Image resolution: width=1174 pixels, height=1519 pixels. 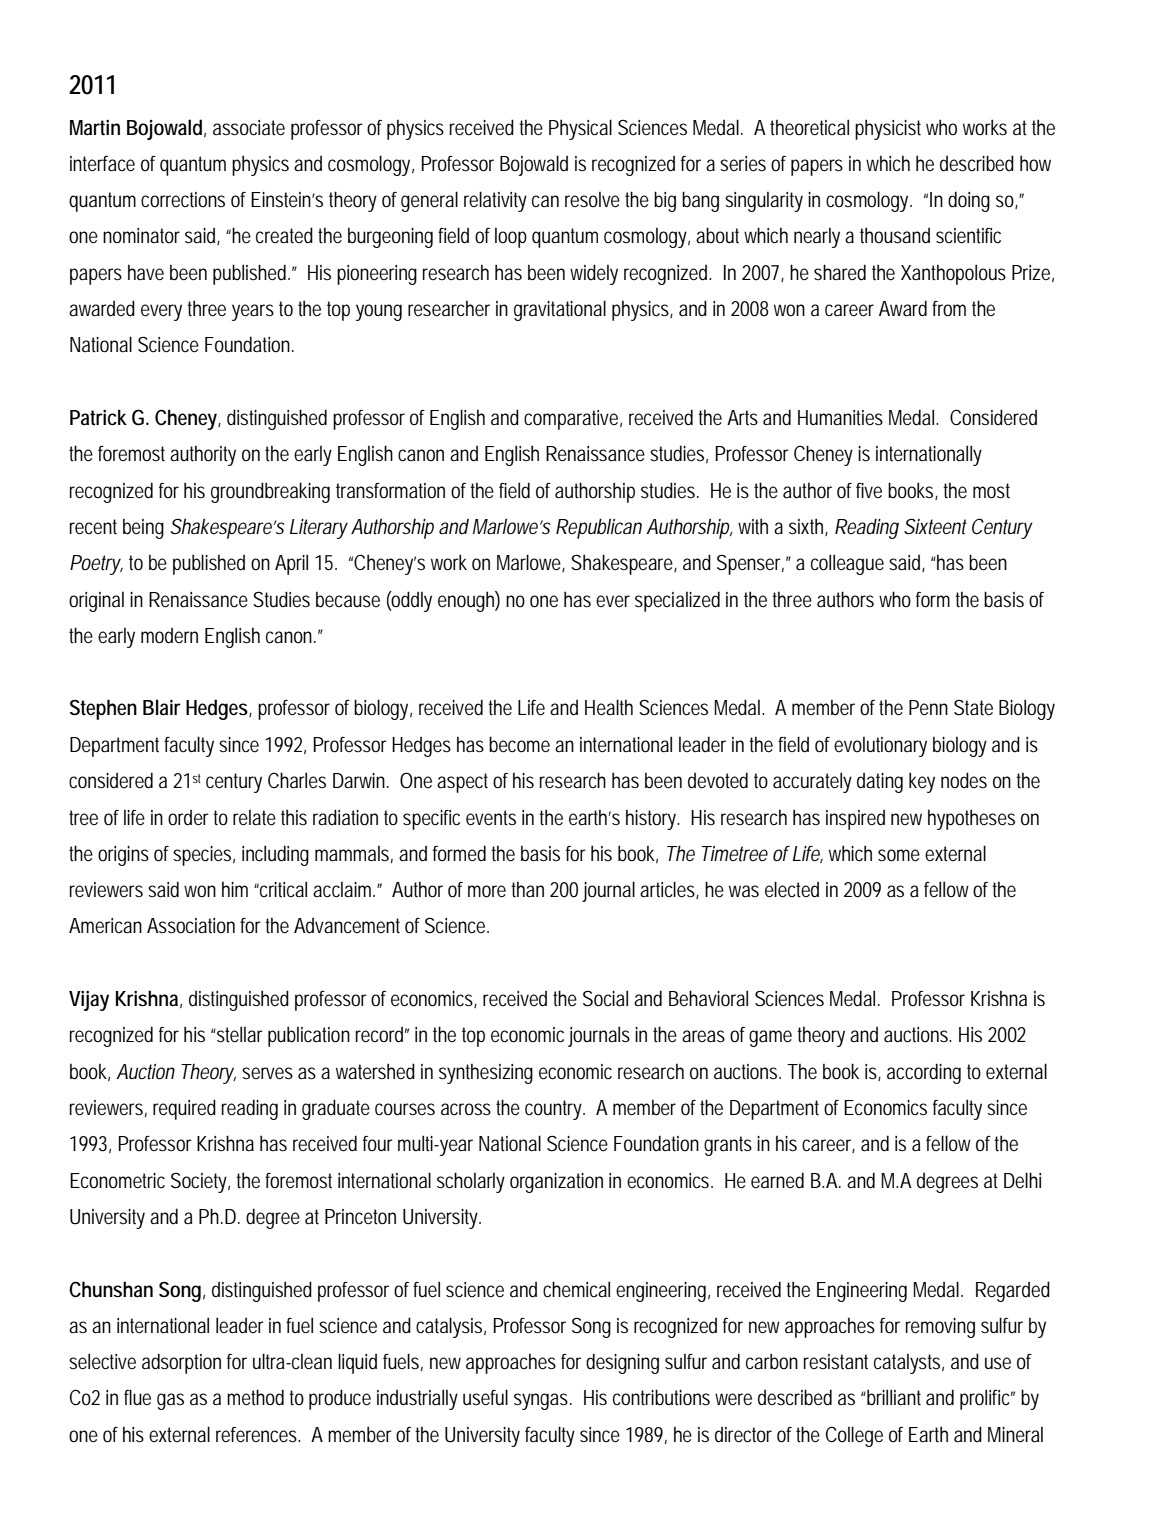 What do you see at coordinates (599, 528) in the screenshot?
I see `Republican` at bounding box center [599, 528].
